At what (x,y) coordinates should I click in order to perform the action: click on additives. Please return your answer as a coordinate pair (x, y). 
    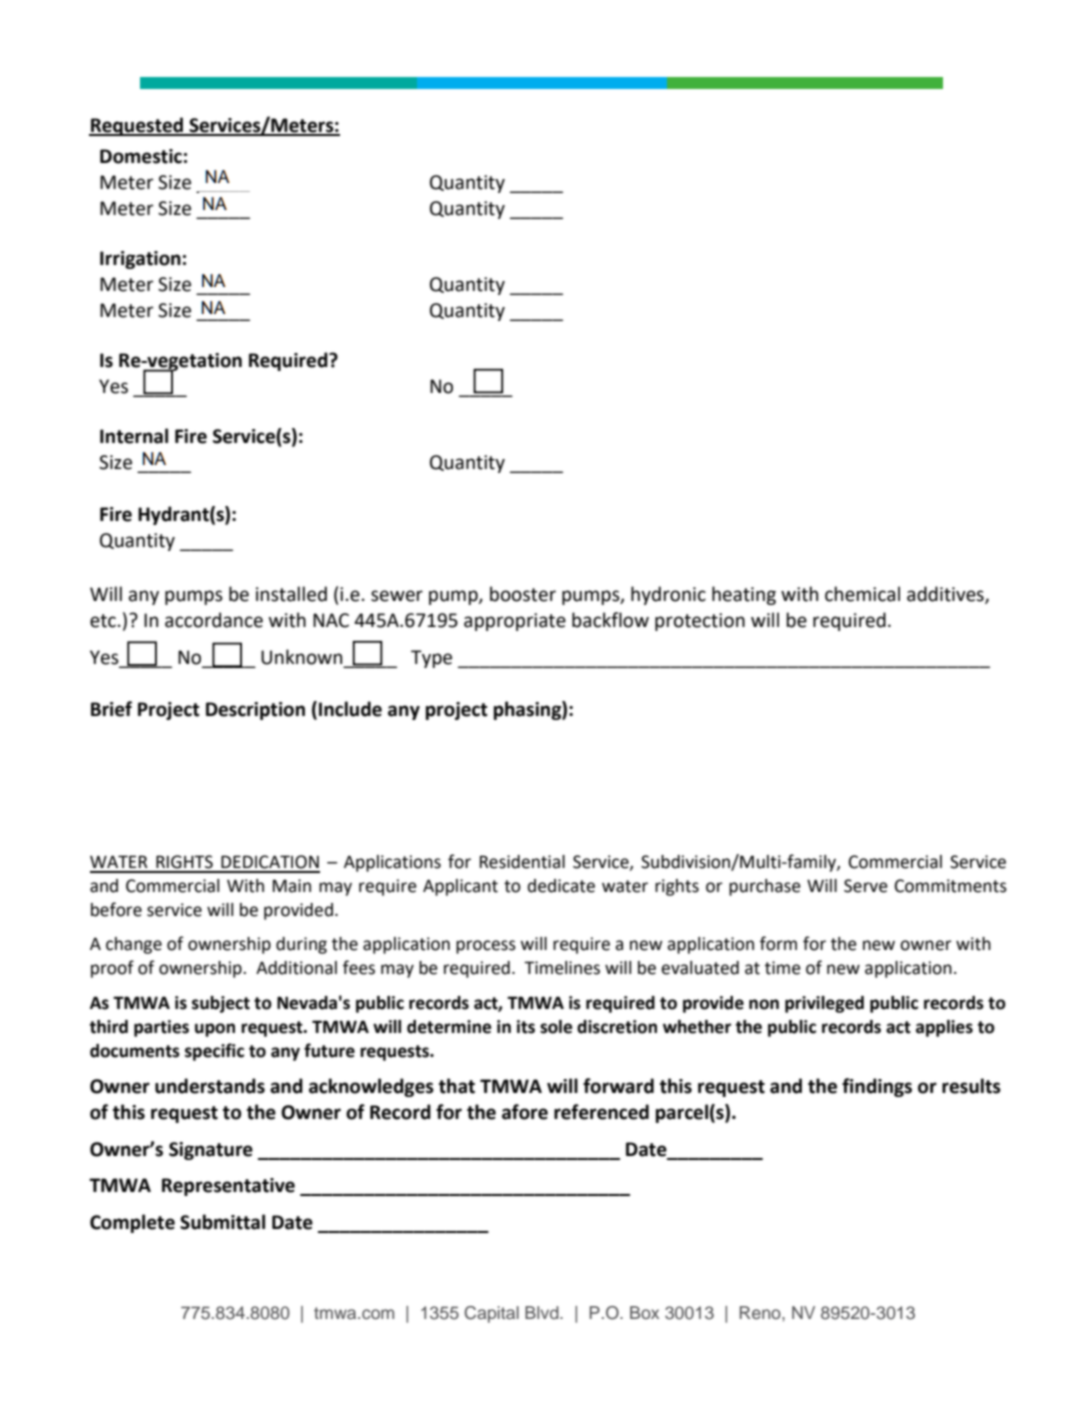
    Looking at the image, I should click on (946, 595).
